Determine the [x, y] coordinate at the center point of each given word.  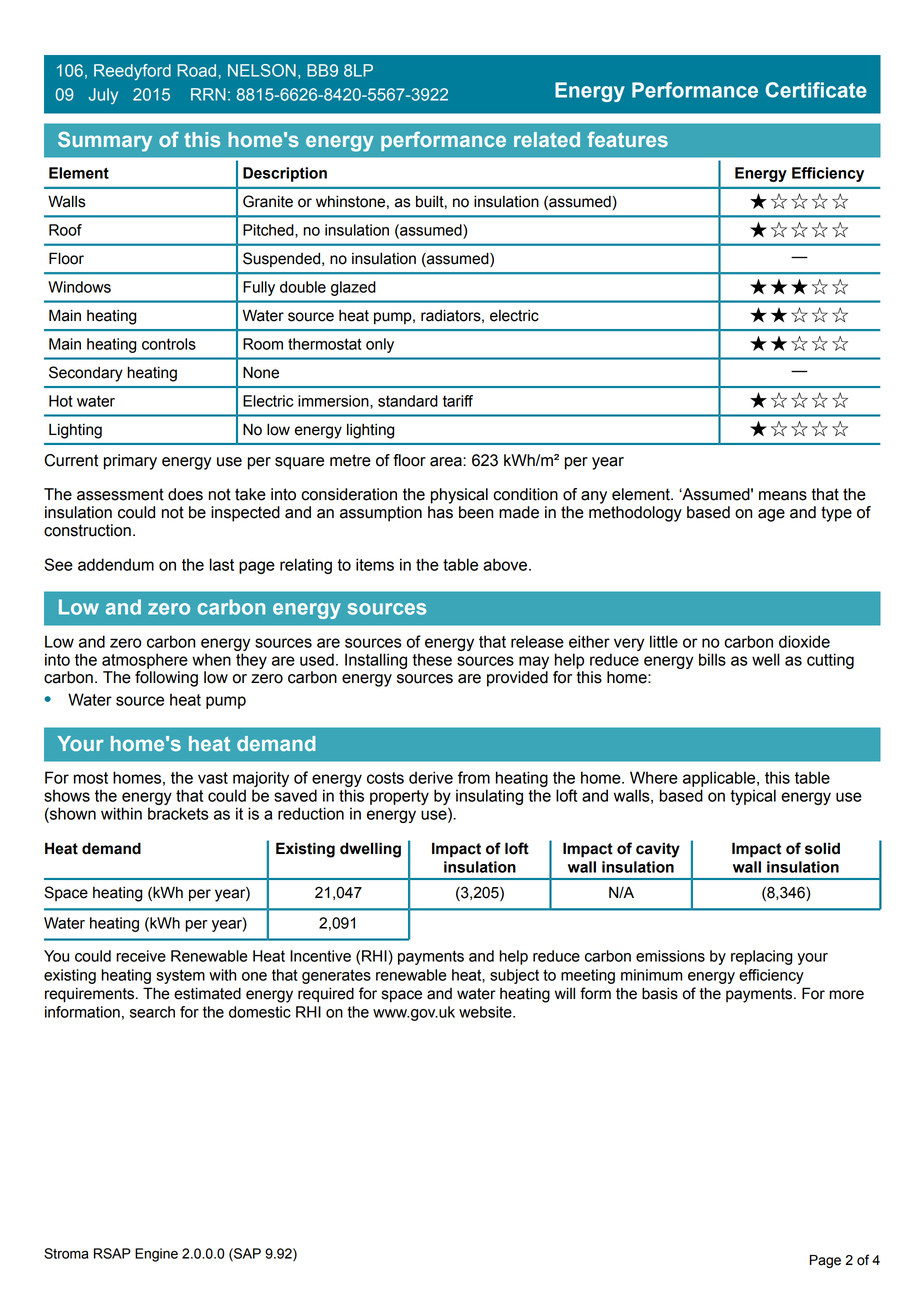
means [783, 496]
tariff [458, 401]
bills [712, 659]
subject [514, 976]
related [547, 139]
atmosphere [145, 661]
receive [141, 956]
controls [169, 344]
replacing [761, 957]
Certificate [816, 90]
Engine [156, 1255]
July [103, 96]
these [432, 659]
